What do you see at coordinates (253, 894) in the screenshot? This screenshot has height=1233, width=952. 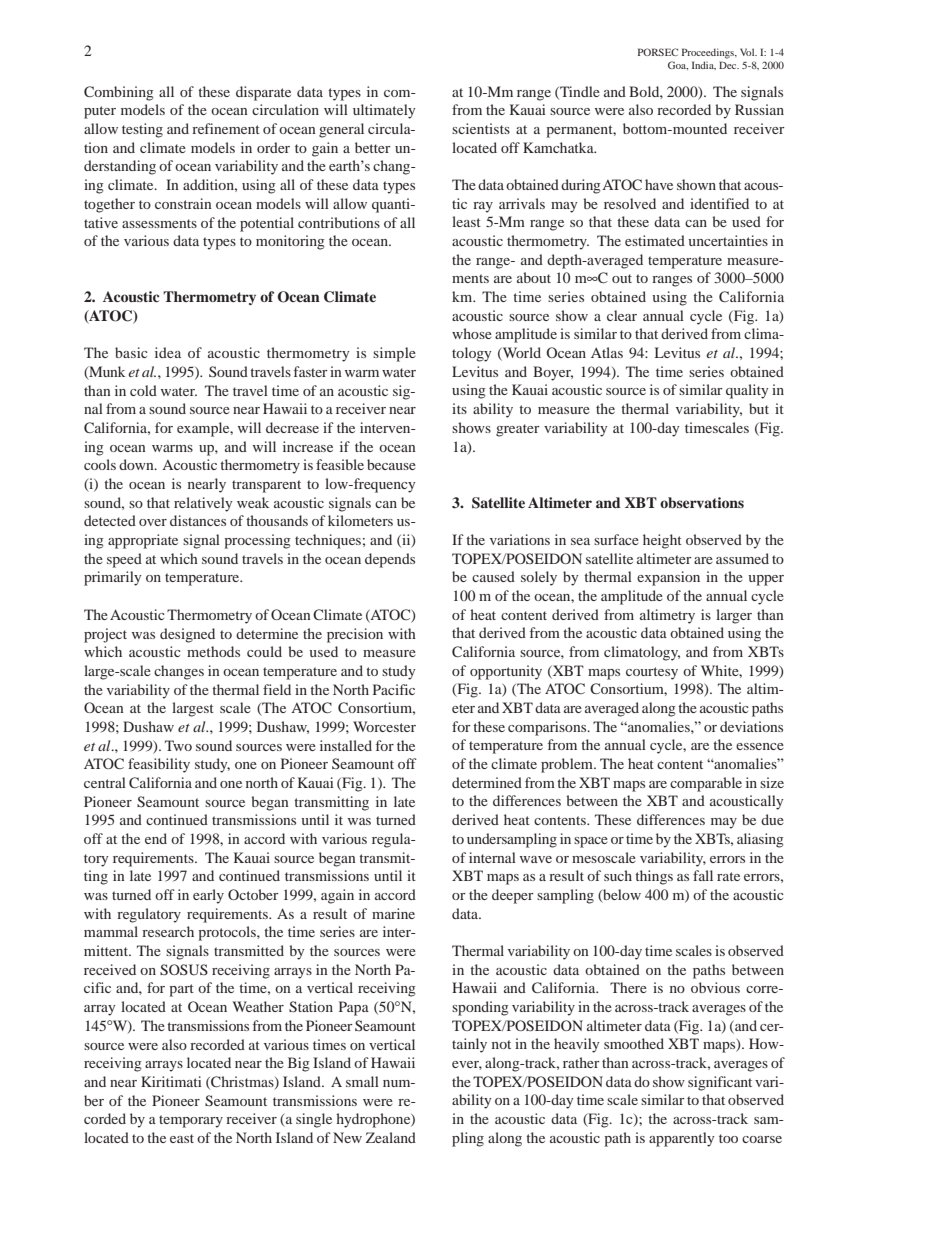 I see `October` at bounding box center [253, 894].
